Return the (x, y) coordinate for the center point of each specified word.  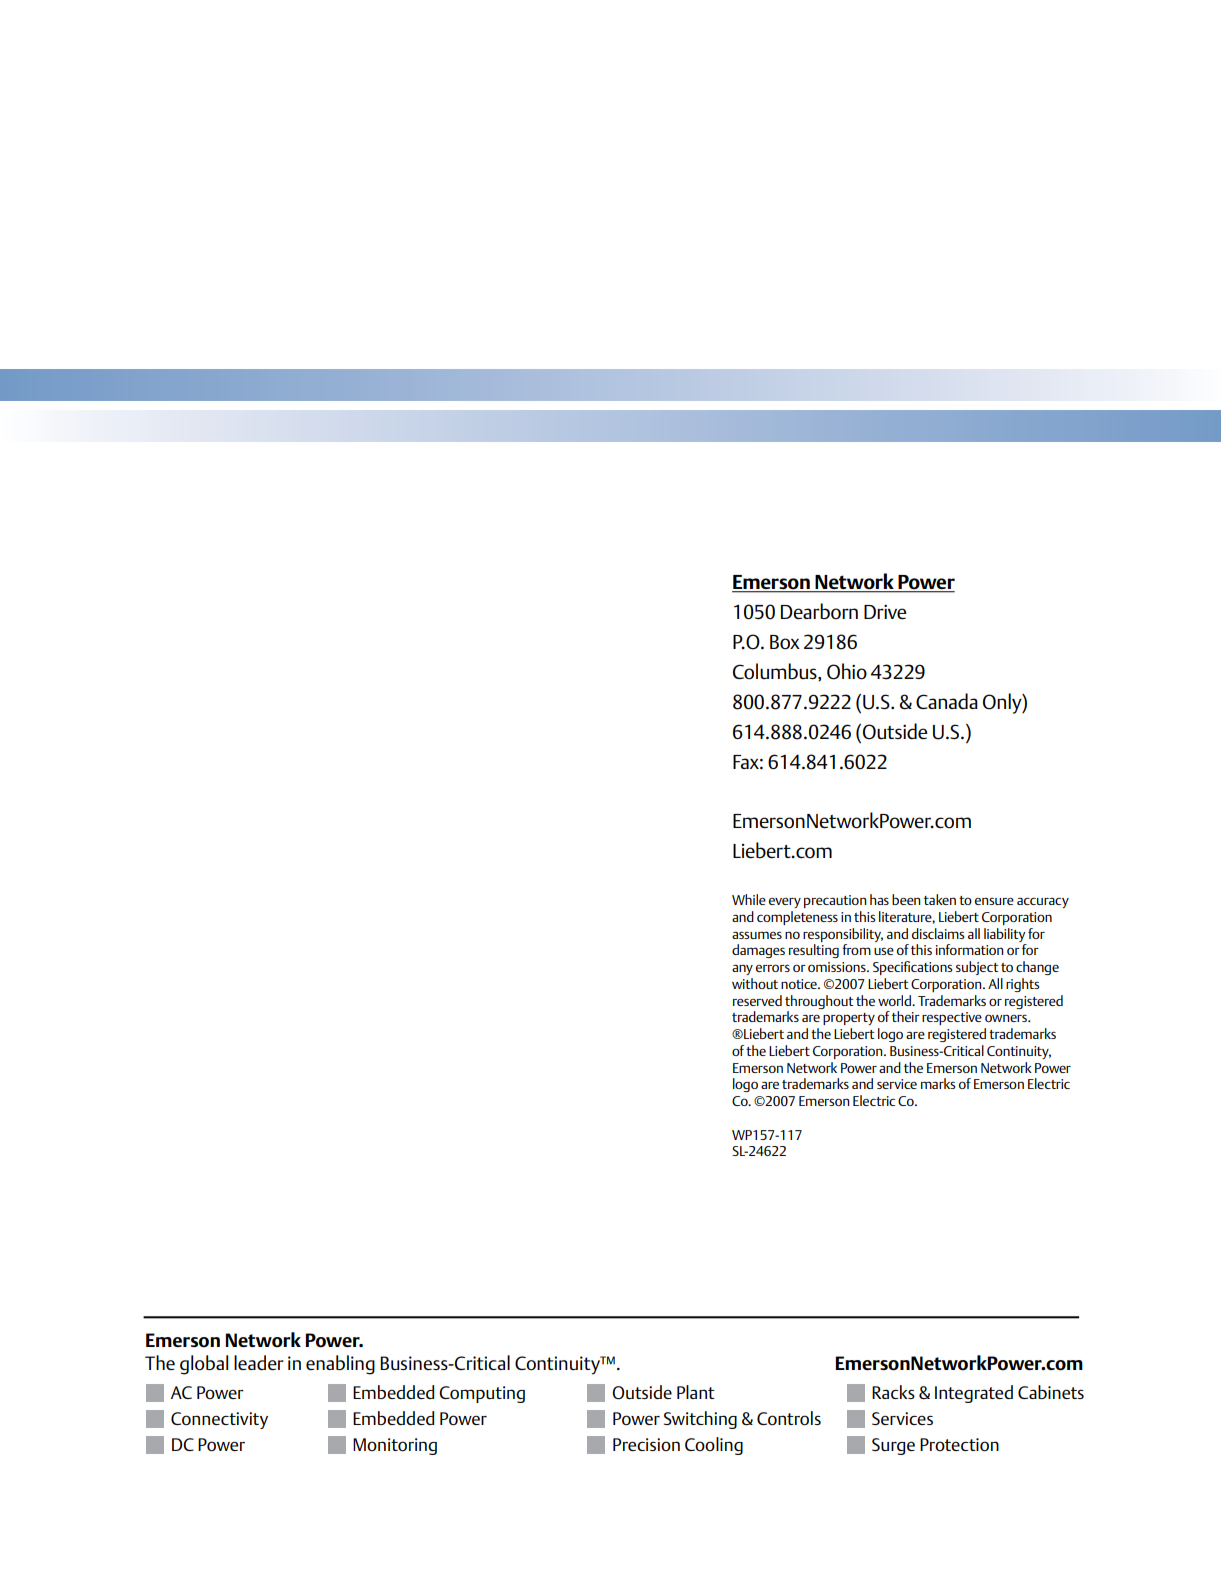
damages (758, 951)
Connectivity (219, 1420)
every (785, 903)
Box (785, 642)
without (755, 983)
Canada (947, 701)
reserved (757, 1000)
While (749, 899)
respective (952, 1018)
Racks (893, 1392)
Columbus (776, 672)
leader (259, 1362)
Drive (885, 611)
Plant (696, 1392)
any (742, 969)
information (970, 949)
